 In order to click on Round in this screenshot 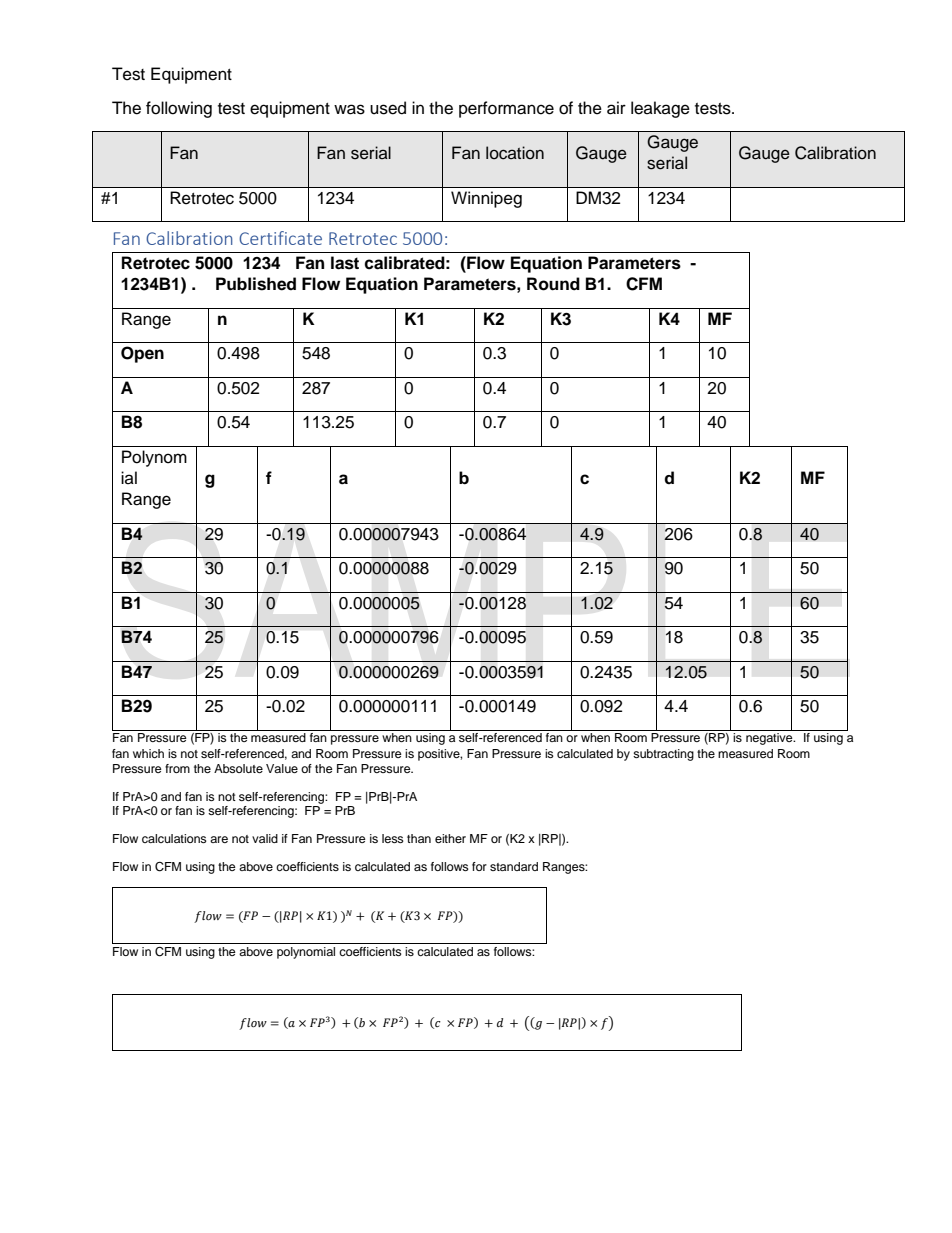, I will do `click(553, 284)`.
